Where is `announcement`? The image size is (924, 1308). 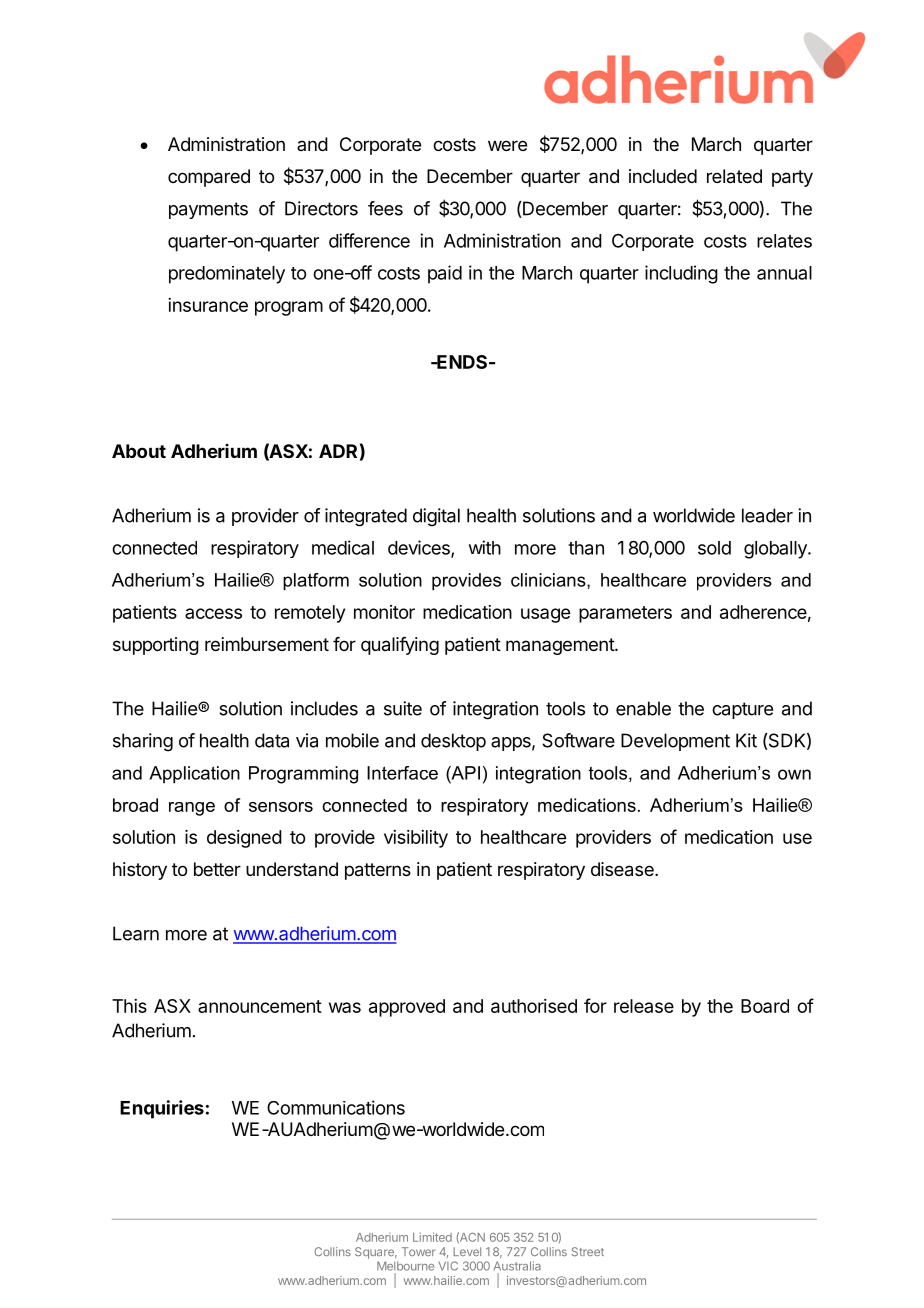
announcement is located at coordinates (260, 1006).
